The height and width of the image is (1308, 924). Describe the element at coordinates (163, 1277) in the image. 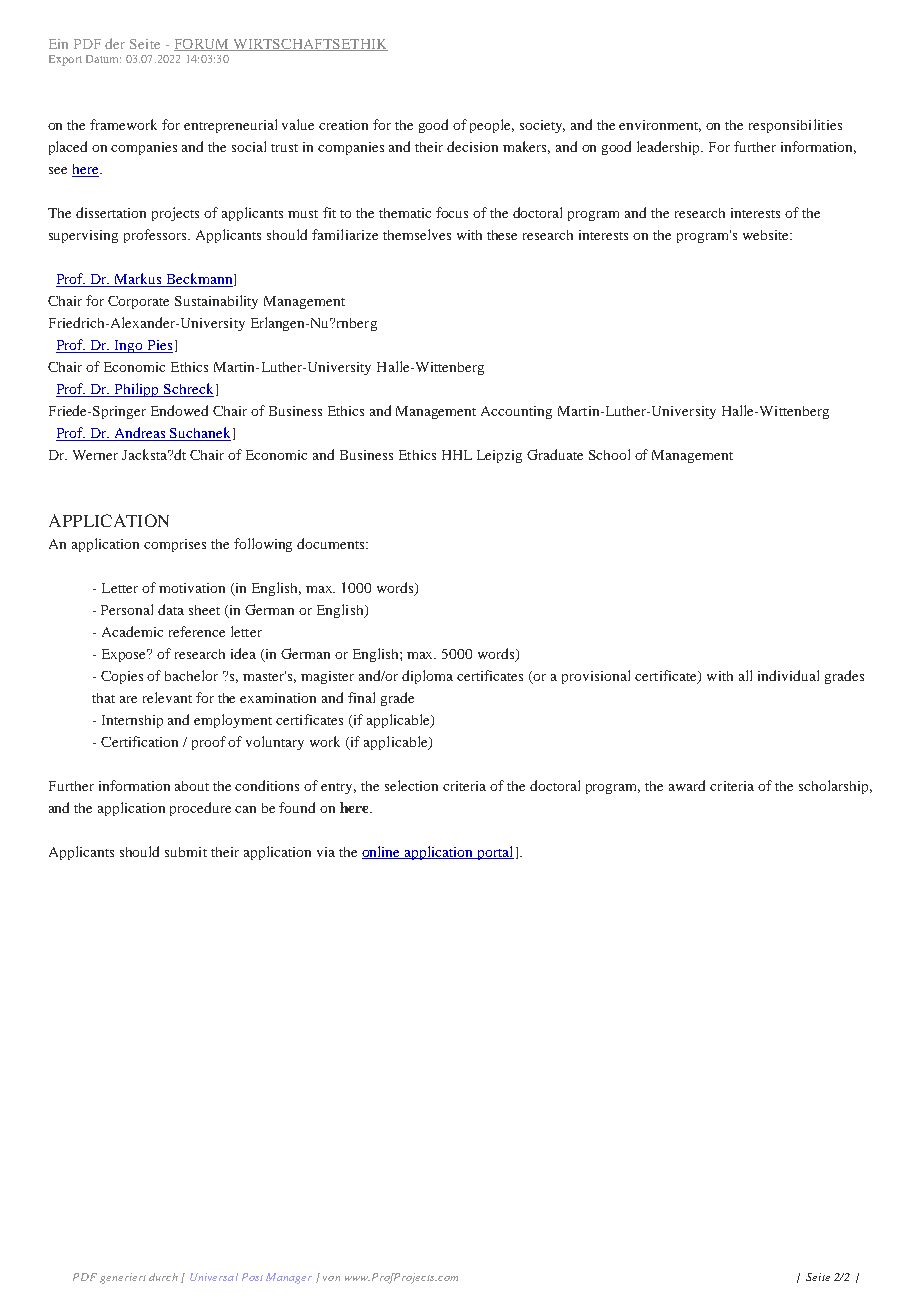

I see `durch` at that location.
